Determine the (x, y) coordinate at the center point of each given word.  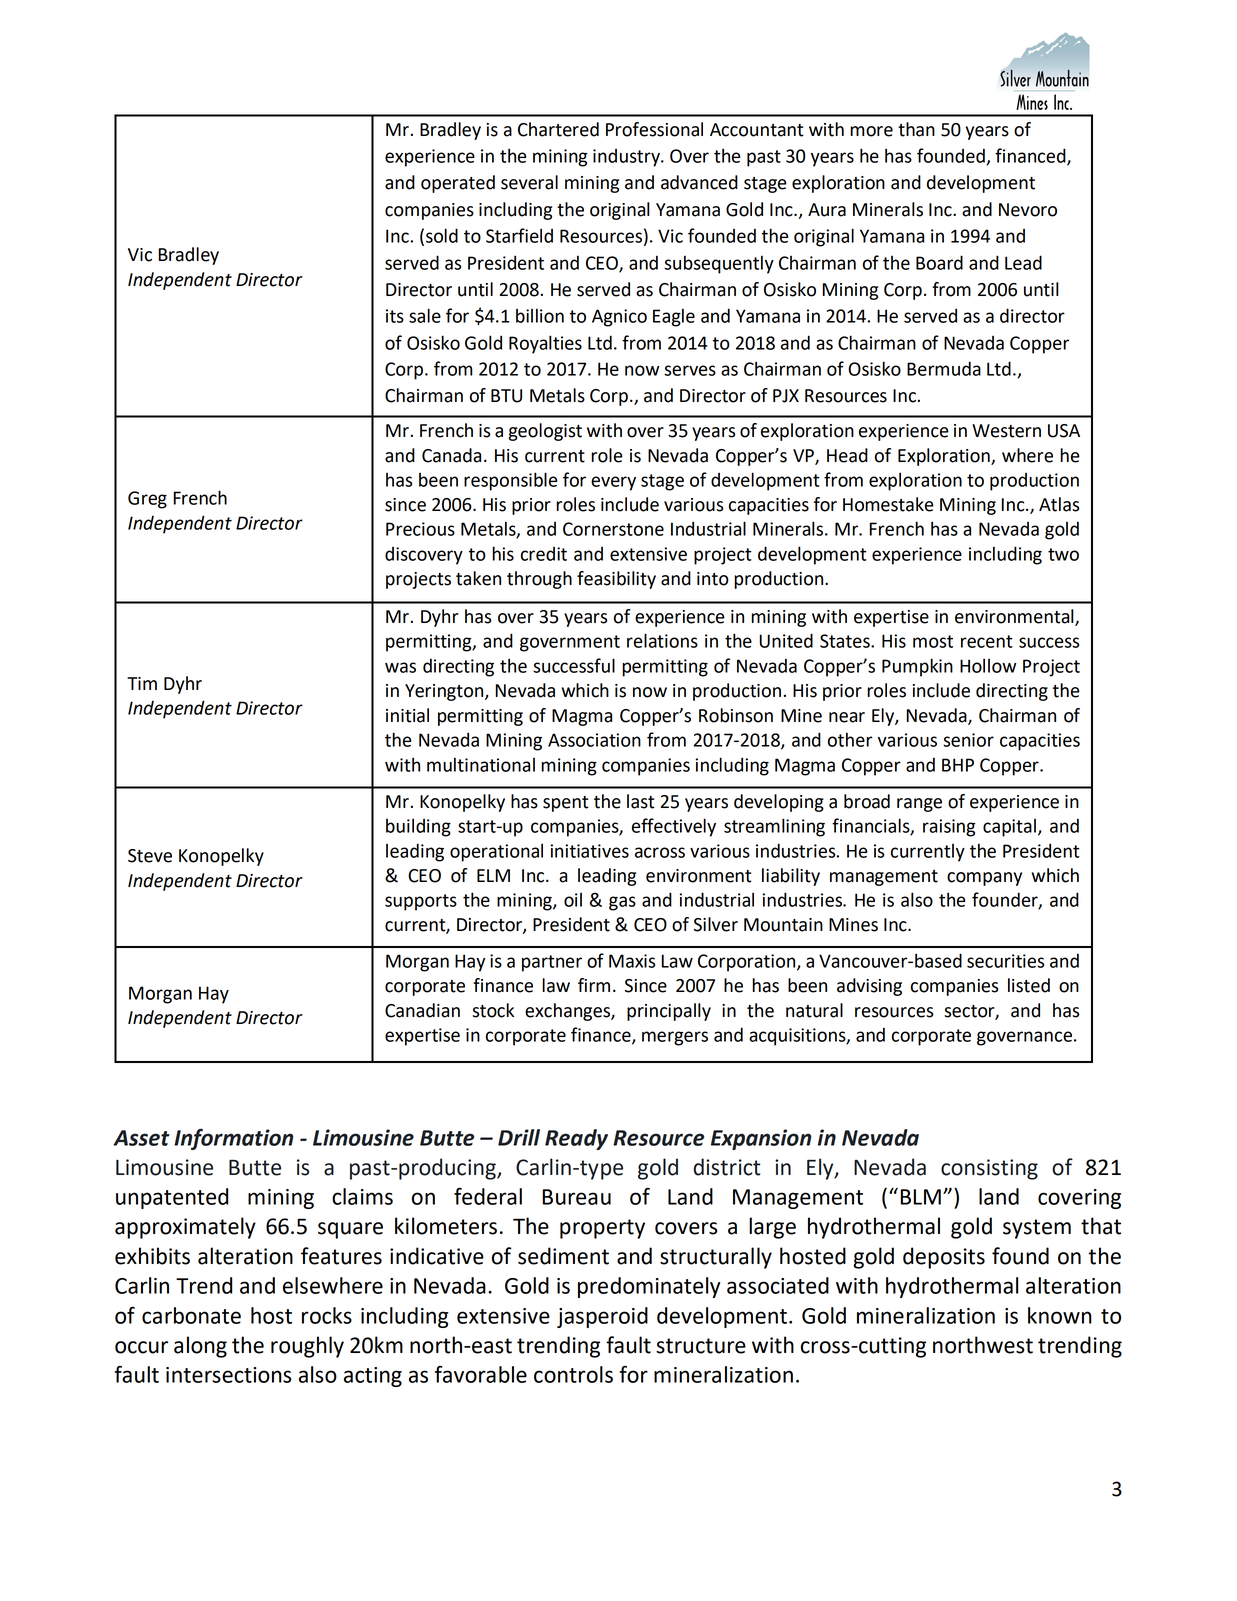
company (984, 879)
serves (690, 370)
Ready (576, 1139)
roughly (307, 1347)
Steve (150, 856)
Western (1006, 431)
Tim (142, 683)
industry (627, 158)
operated (458, 184)
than (916, 129)
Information (233, 1139)
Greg (147, 500)
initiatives (589, 851)
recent (987, 641)
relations (662, 640)
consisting (989, 1169)
